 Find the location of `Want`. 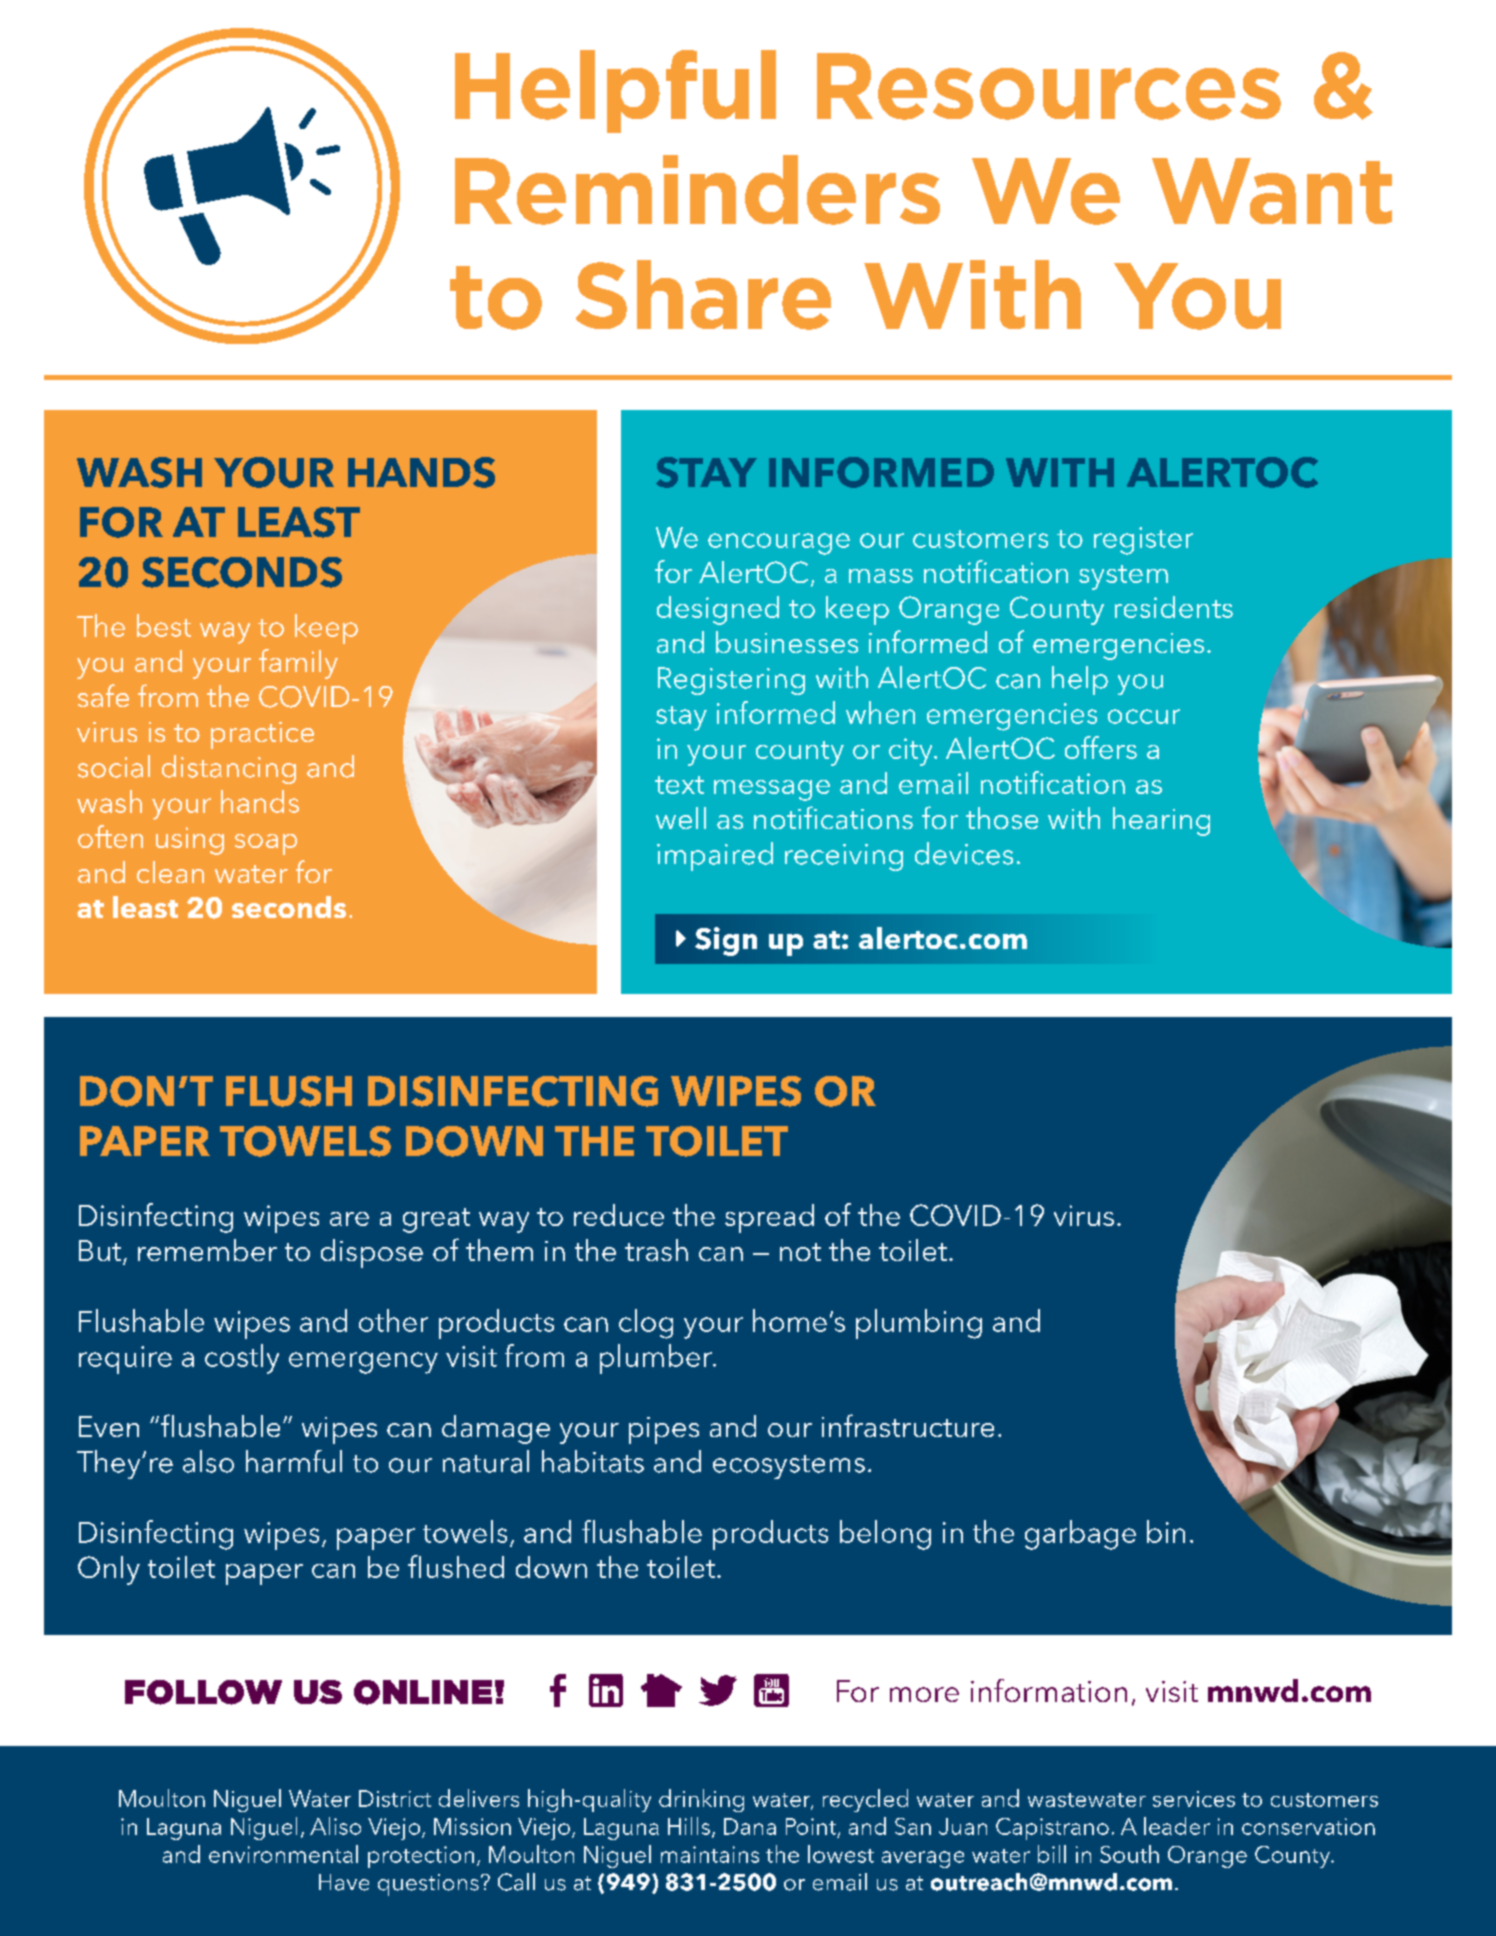

Want is located at coordinates (1272, 191).
